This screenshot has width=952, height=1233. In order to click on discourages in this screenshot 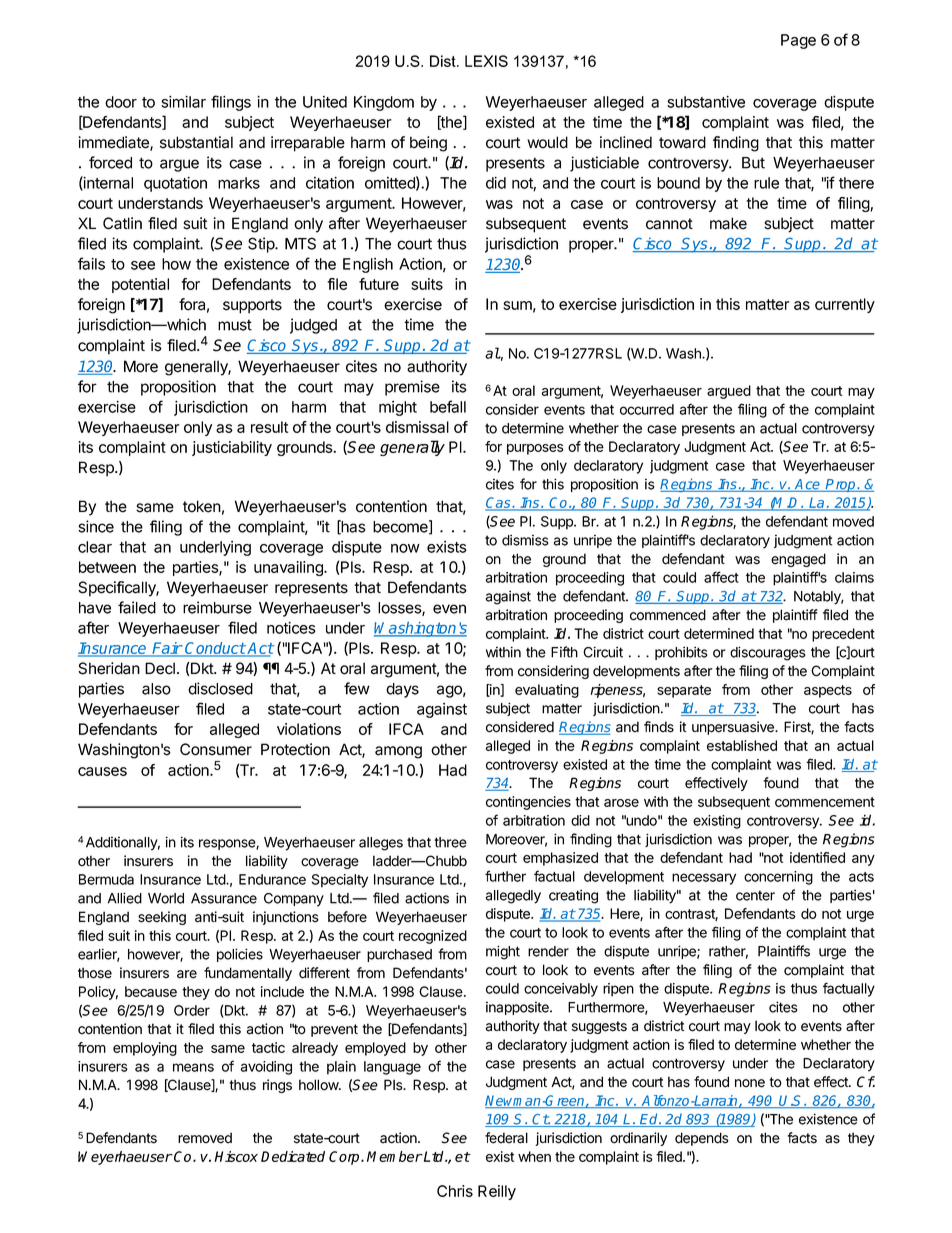, I will do `click(767, 653)`.
